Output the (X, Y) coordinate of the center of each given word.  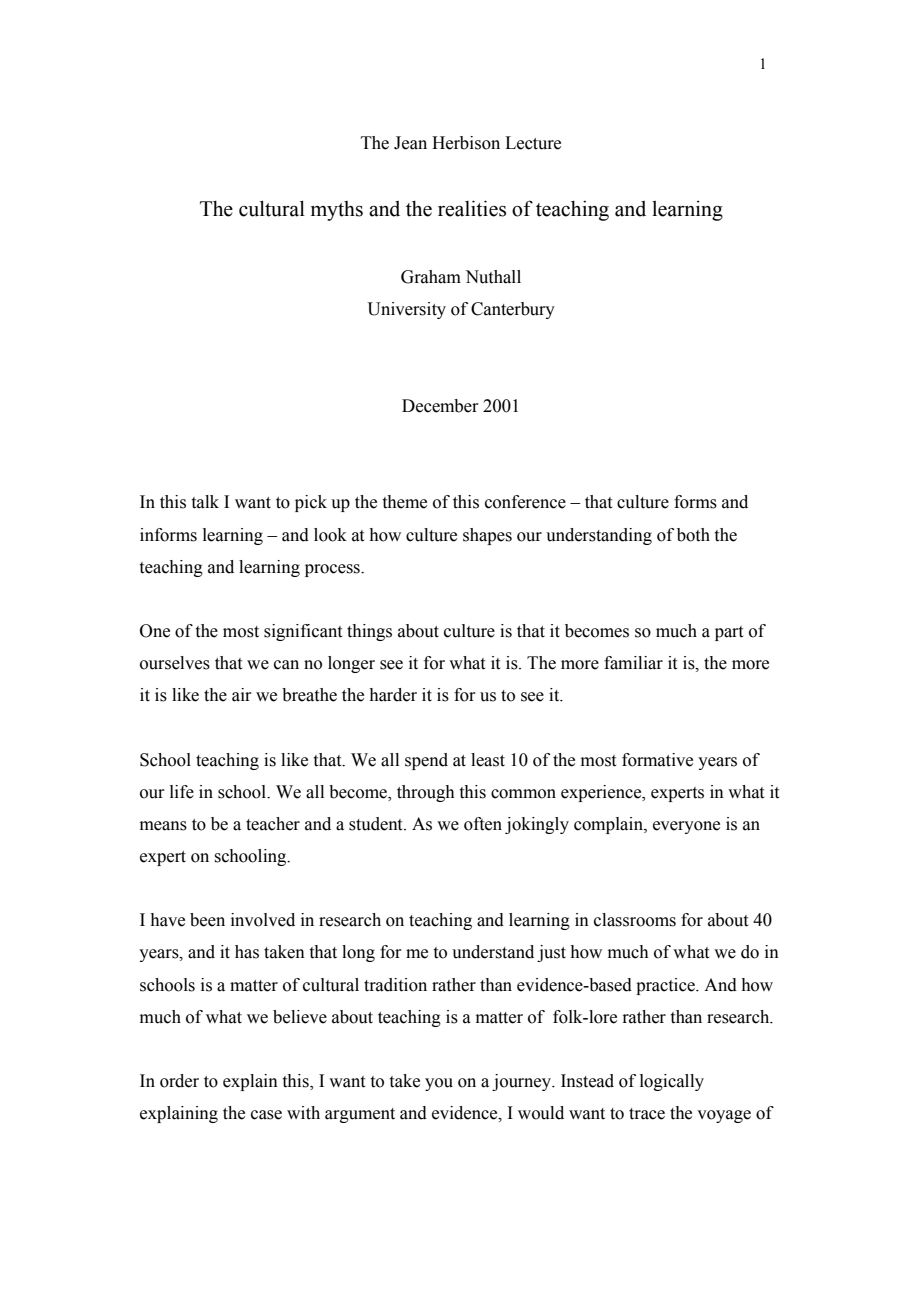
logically (672, 1082)
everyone (686, 827)
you (439, 1084)
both (693, 535)
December (440, 406)
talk (205, 502)
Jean (410, 143)
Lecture (533, 143)
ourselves (175, 663)
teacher (273, 824)
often (483, 824)
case (266, 1115)
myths (337, 211)
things (369, 632)
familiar (633, 663)
